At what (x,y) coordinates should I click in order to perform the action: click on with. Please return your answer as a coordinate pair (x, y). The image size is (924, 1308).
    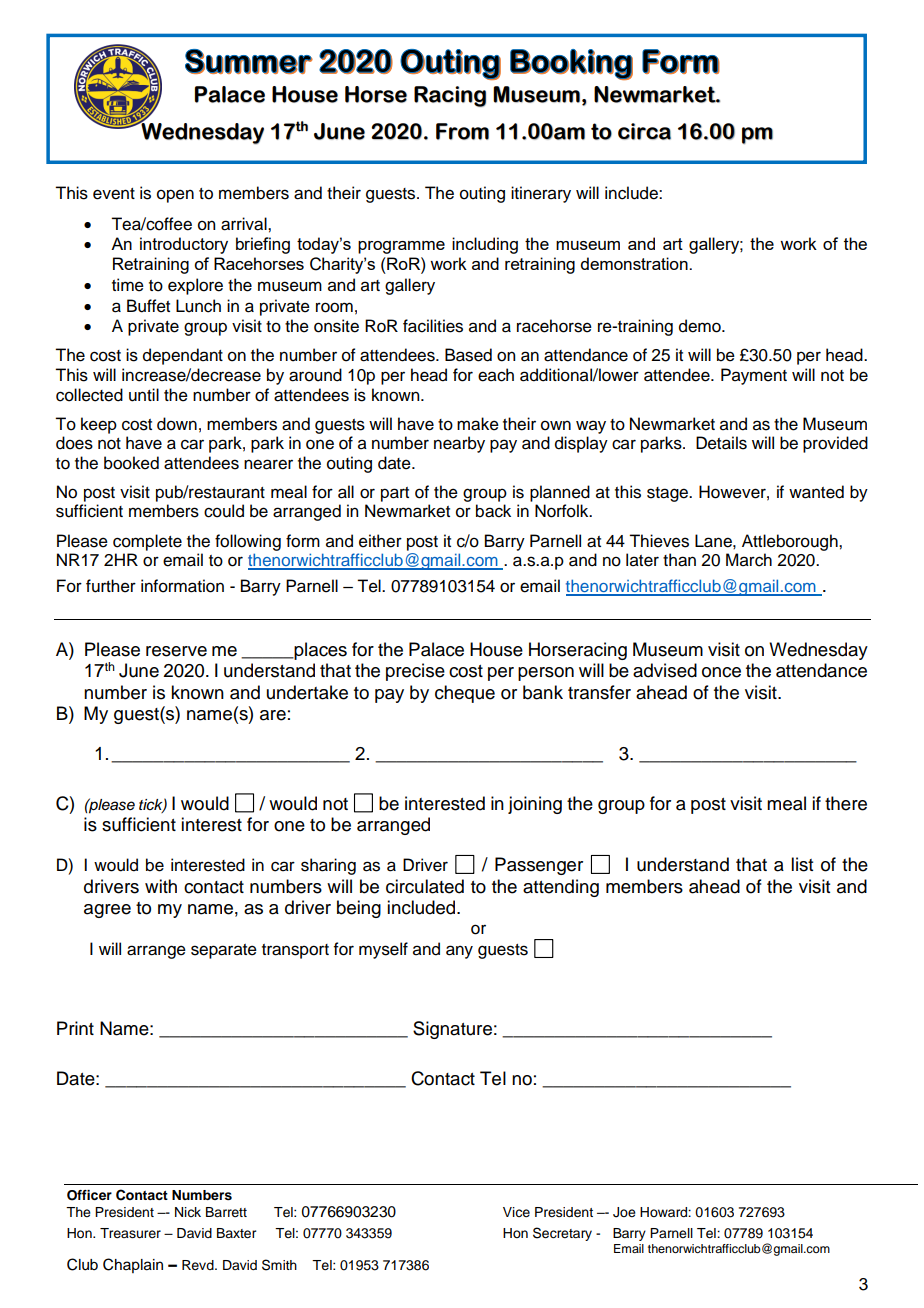
    Looking at the image, I should click on (161, 886).
